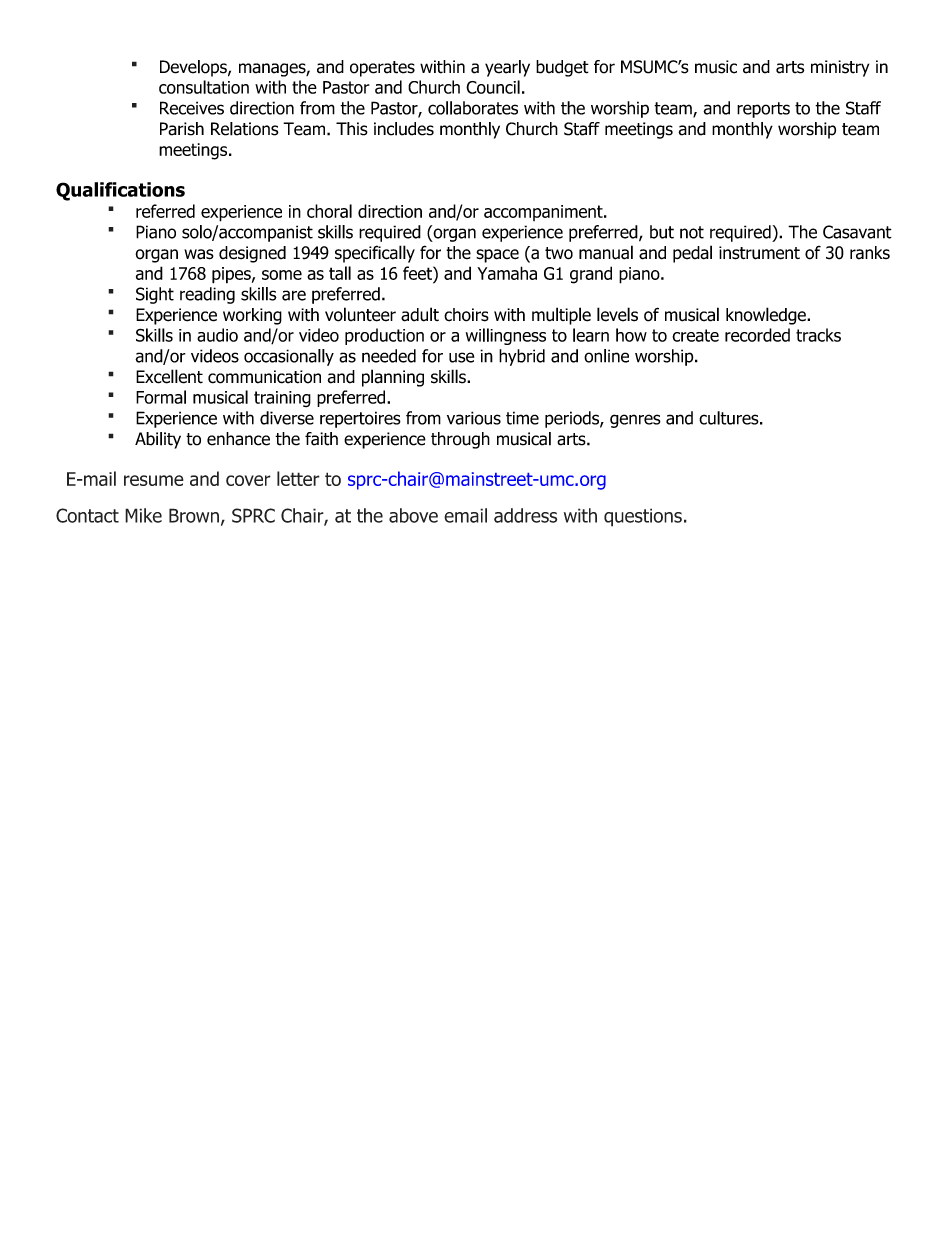  Describe the element at coordinates (461, 357) in the document. I see `use` at that location.
